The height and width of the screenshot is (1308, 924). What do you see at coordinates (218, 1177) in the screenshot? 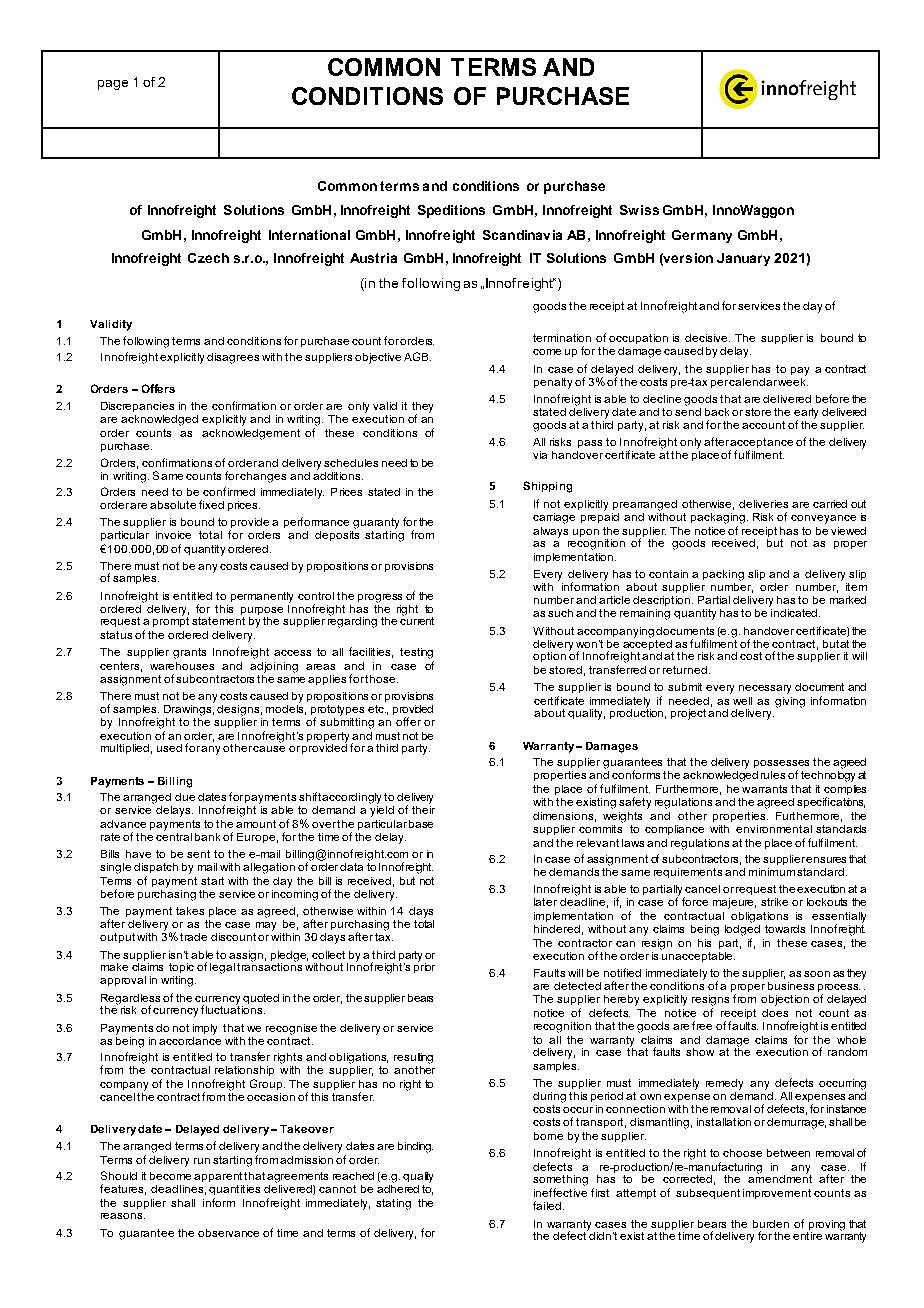
I see `apparent` at bounding box center [218, 1177].
